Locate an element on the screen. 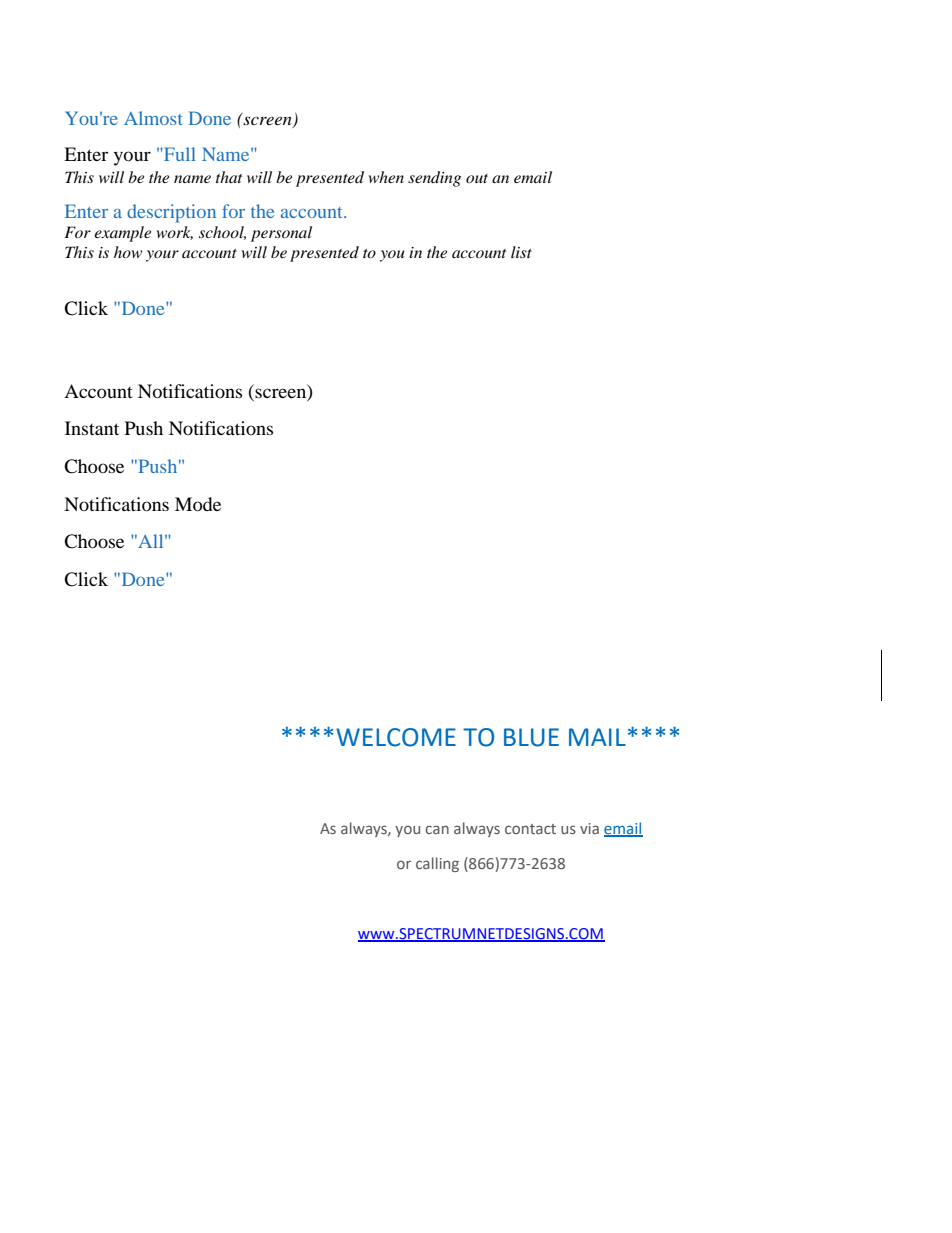 The width and height of the screenshot is (952, 1233). out is located at coordinates (477, 178).
